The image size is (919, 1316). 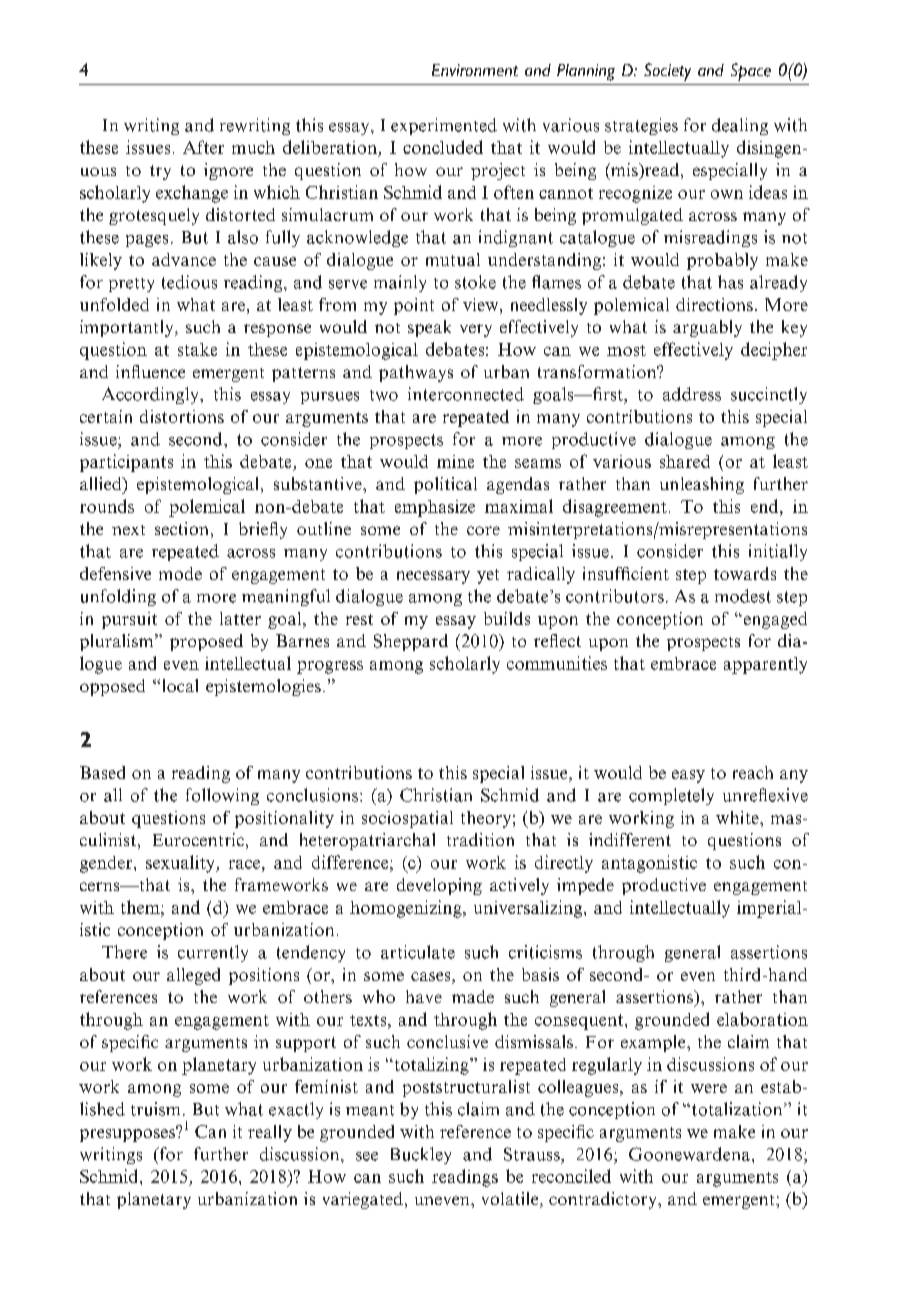 I want to click on dealing, so click(x=740, y=126).
